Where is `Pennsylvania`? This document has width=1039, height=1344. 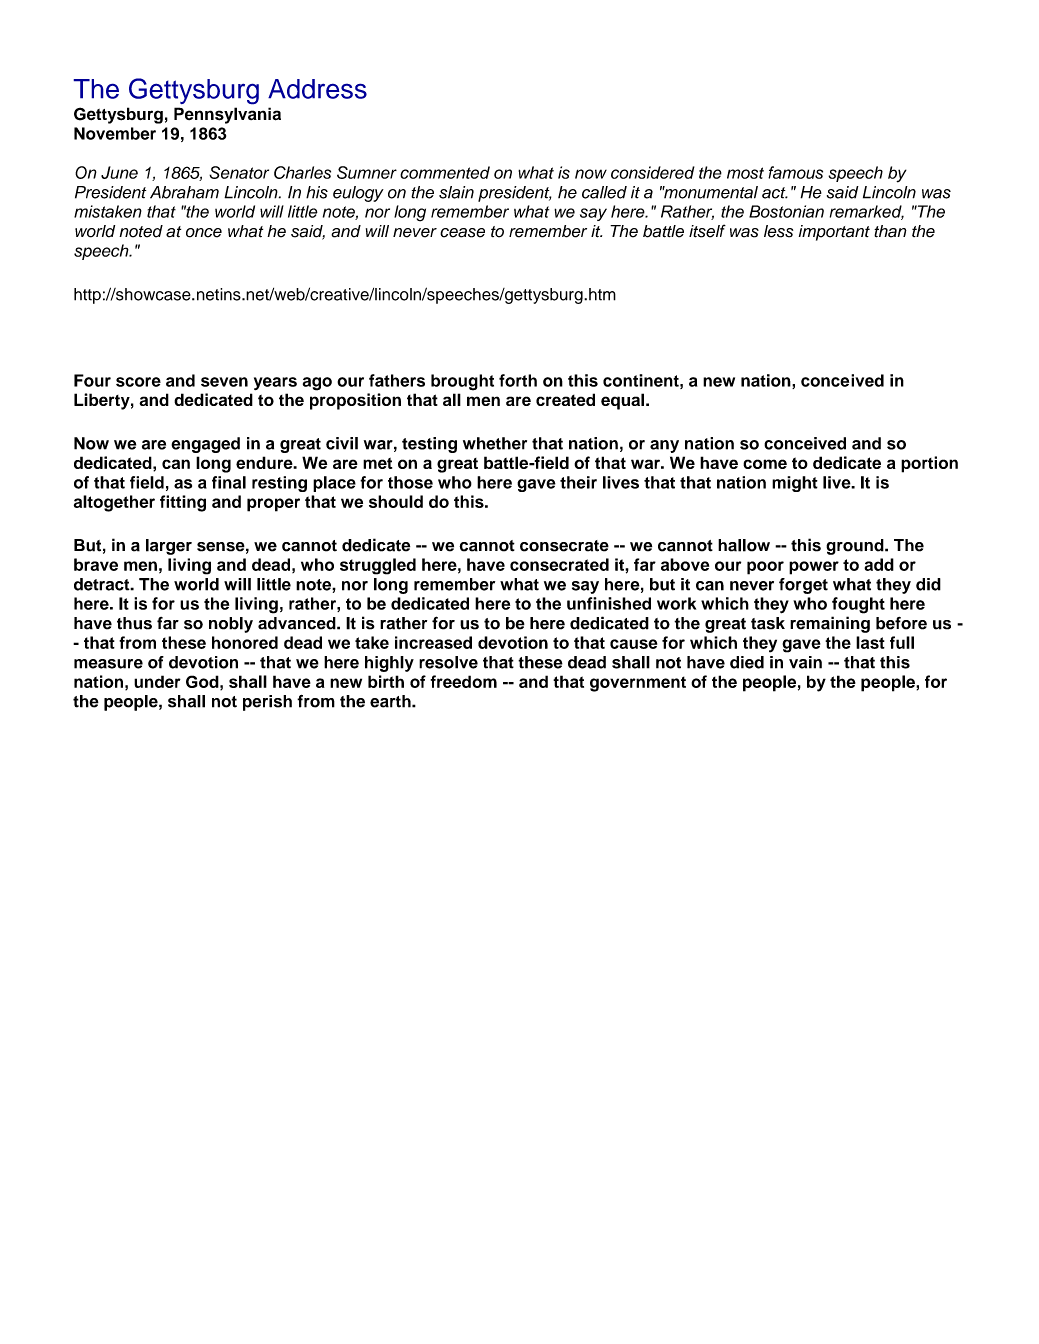
Pennsylvania is located at coordinates (227, 115).
